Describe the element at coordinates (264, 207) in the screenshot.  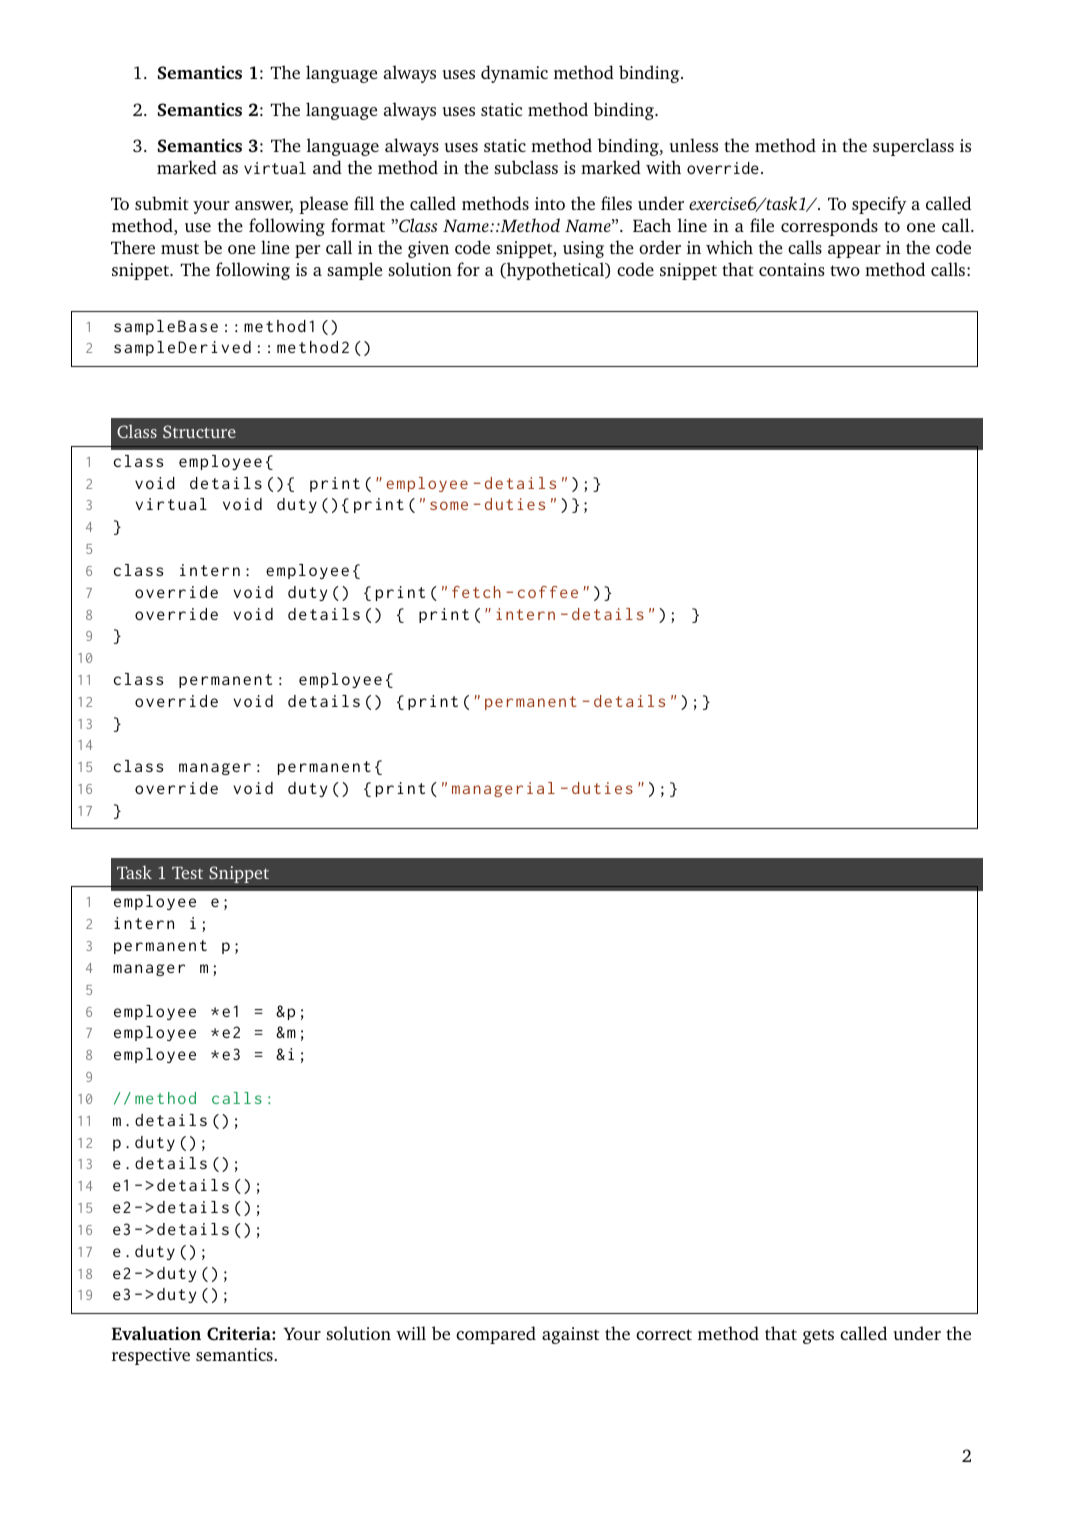
I see `answer` at that location.
